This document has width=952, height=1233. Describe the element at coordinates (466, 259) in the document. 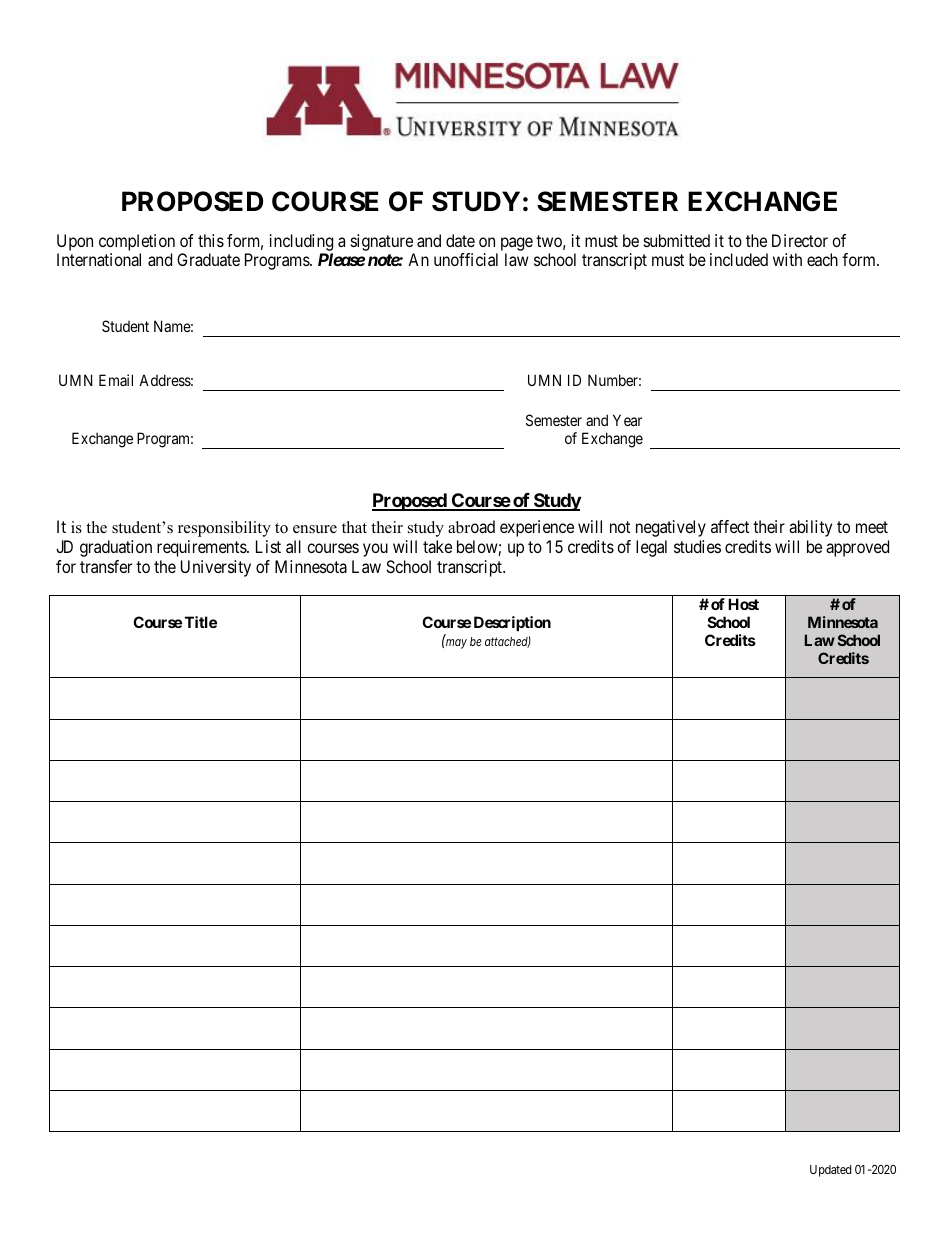

I see `unofficial` at that location.
